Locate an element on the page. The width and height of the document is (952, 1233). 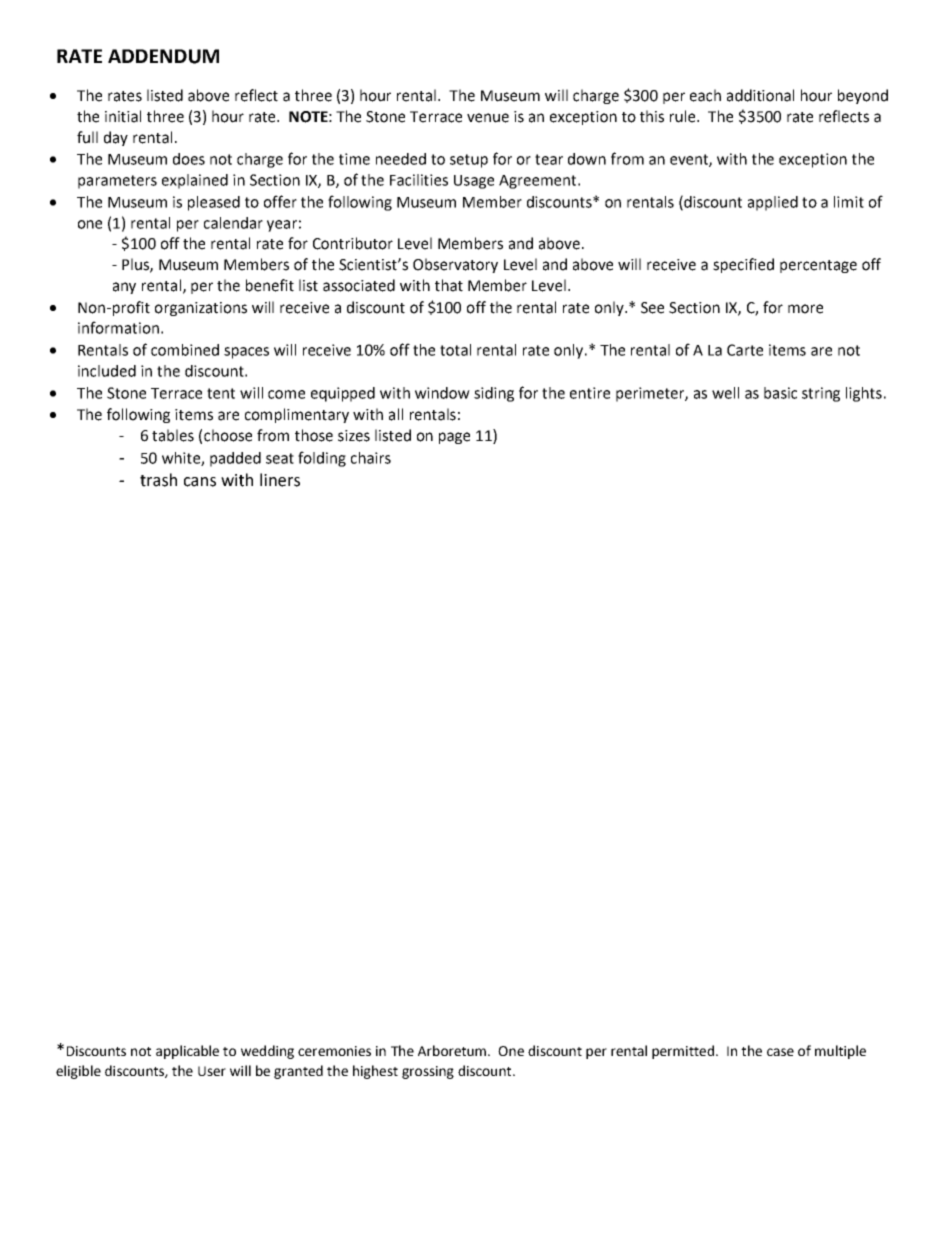
Arboretum is located at coordinates (453, 1050).
